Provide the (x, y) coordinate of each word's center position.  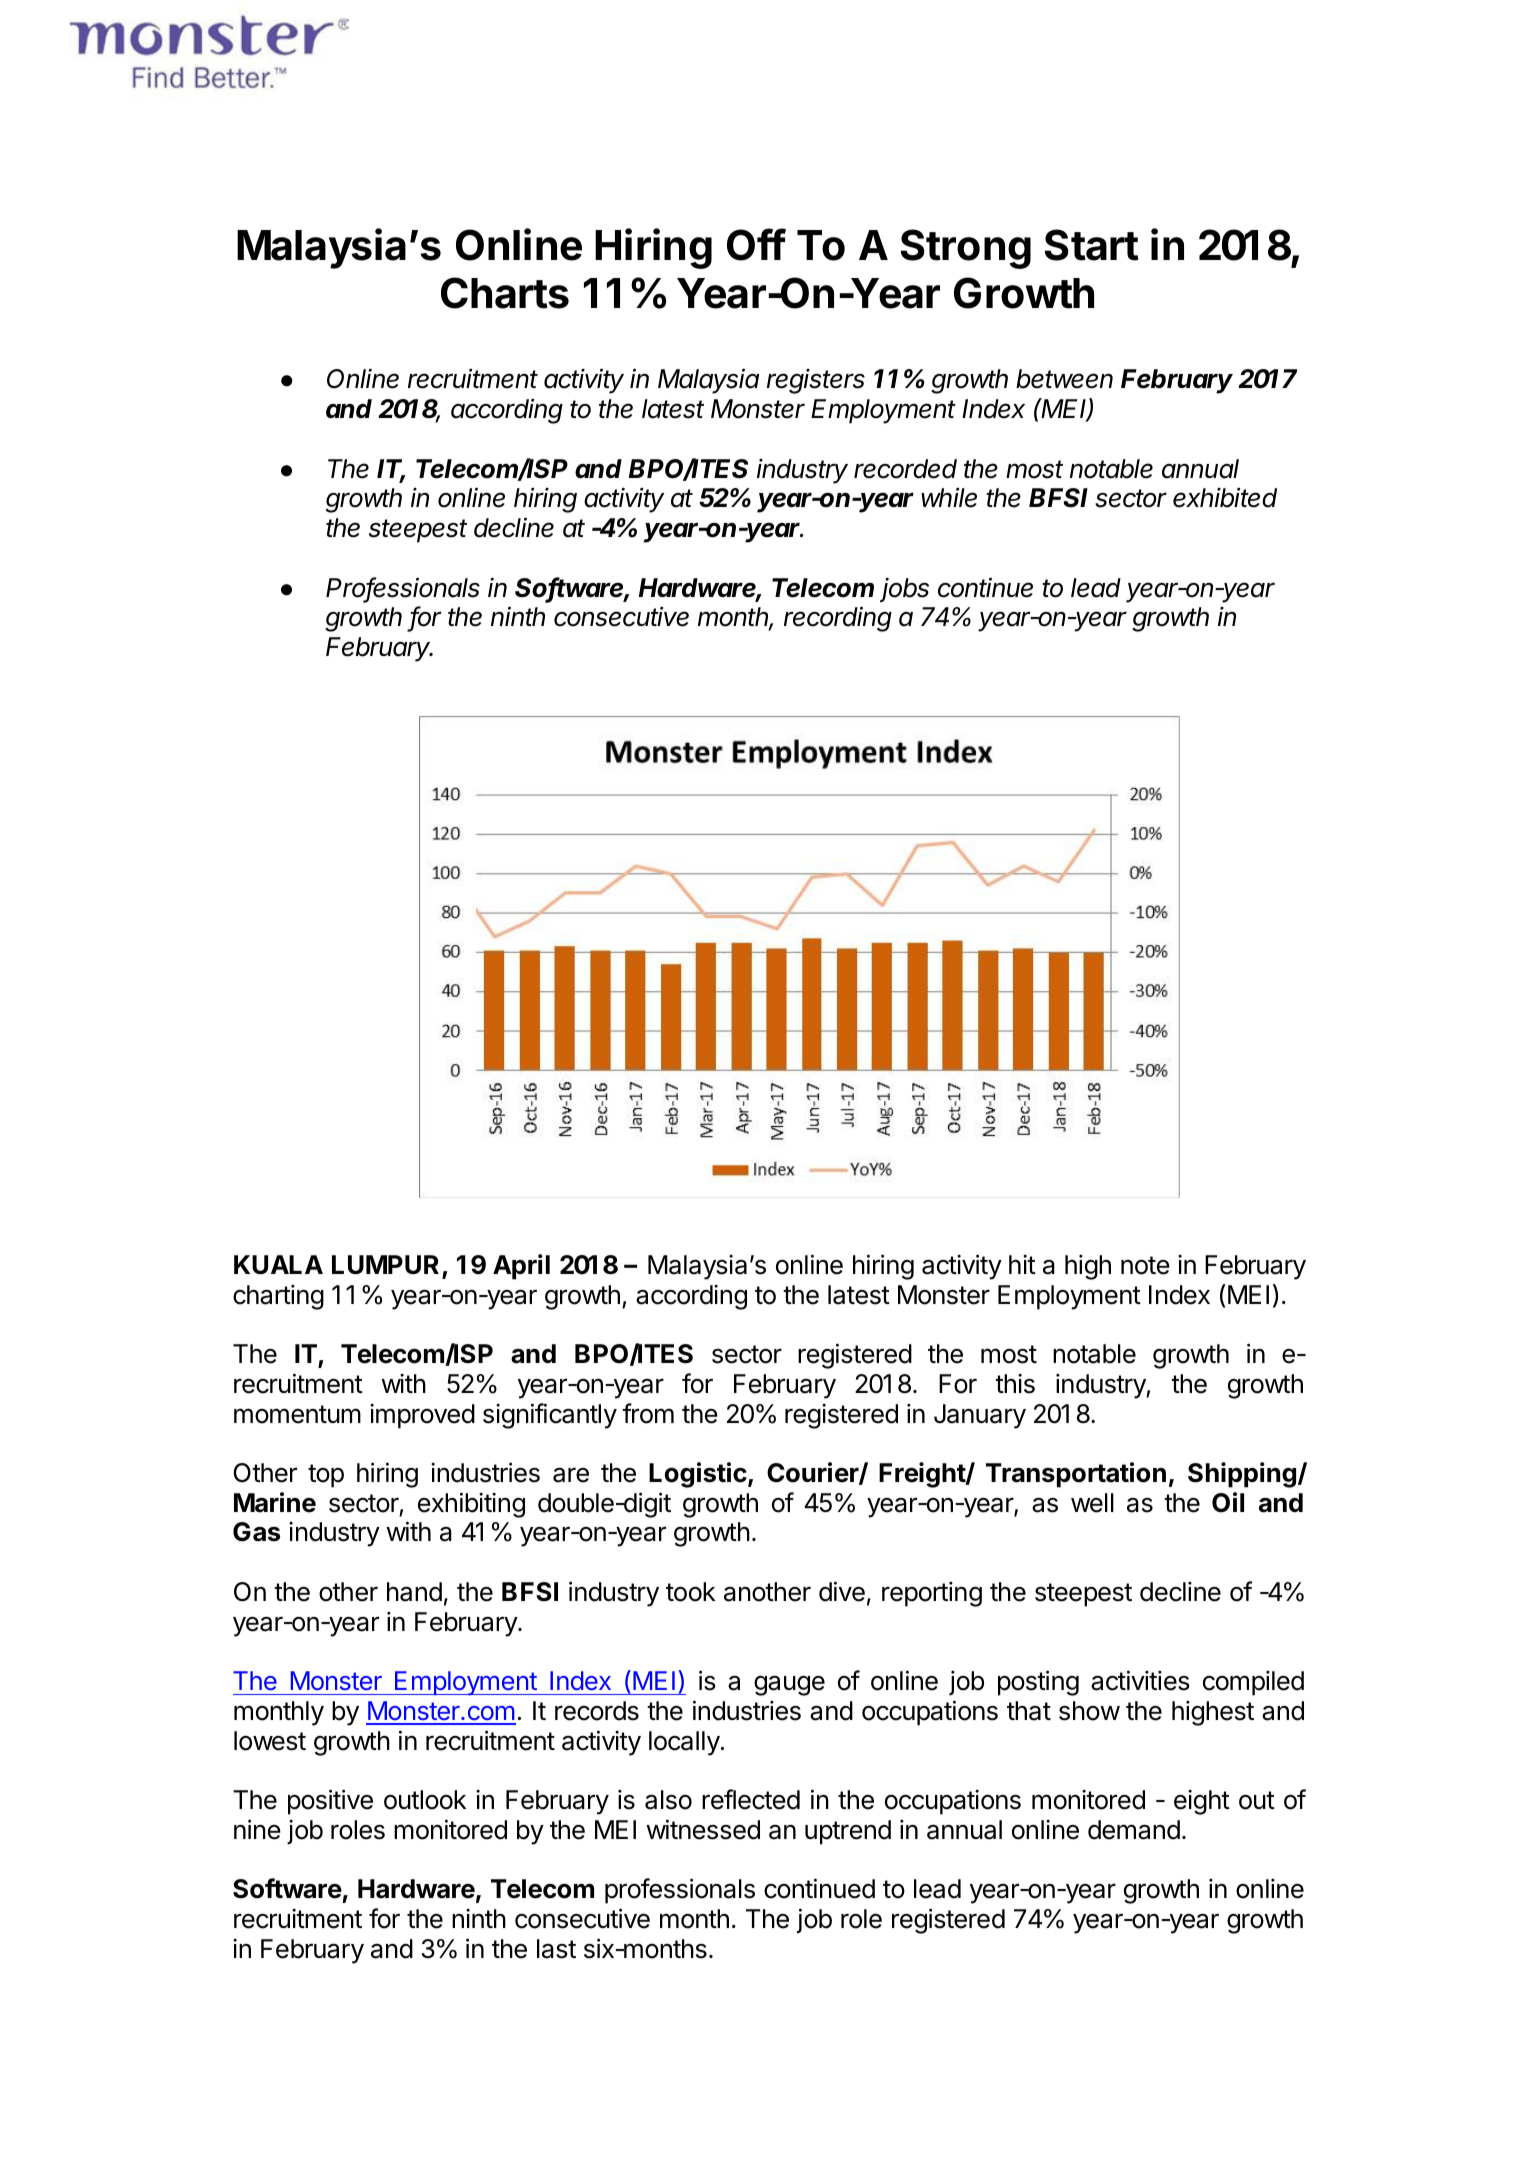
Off (756, 244)
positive (330, 1802)
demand (1134, 1830)
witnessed (703, 1829)
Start (1092, 245)
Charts (505, 293)
